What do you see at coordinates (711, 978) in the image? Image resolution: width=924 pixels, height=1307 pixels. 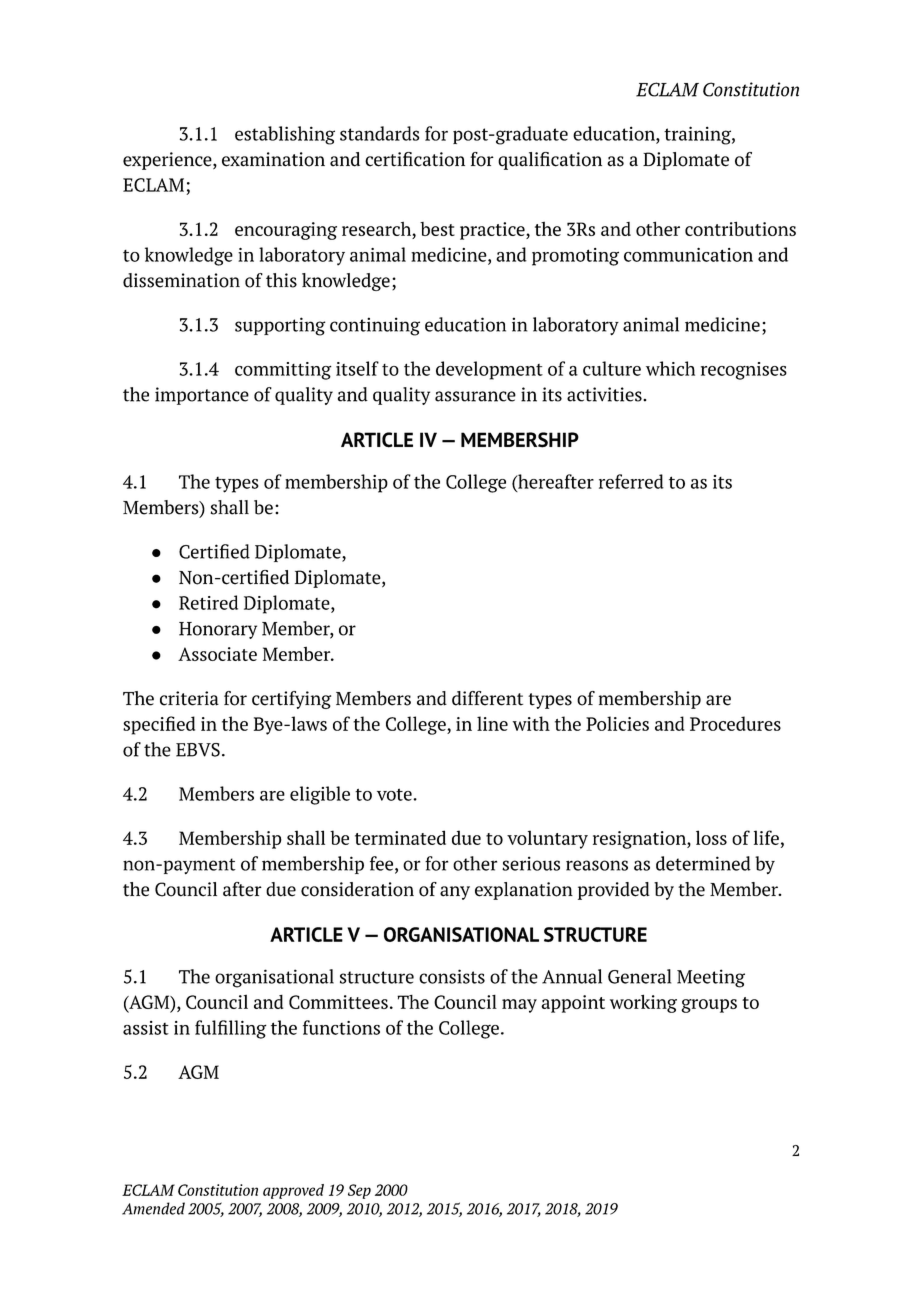 I see `Meeting` at bounding box center [711, 978].
